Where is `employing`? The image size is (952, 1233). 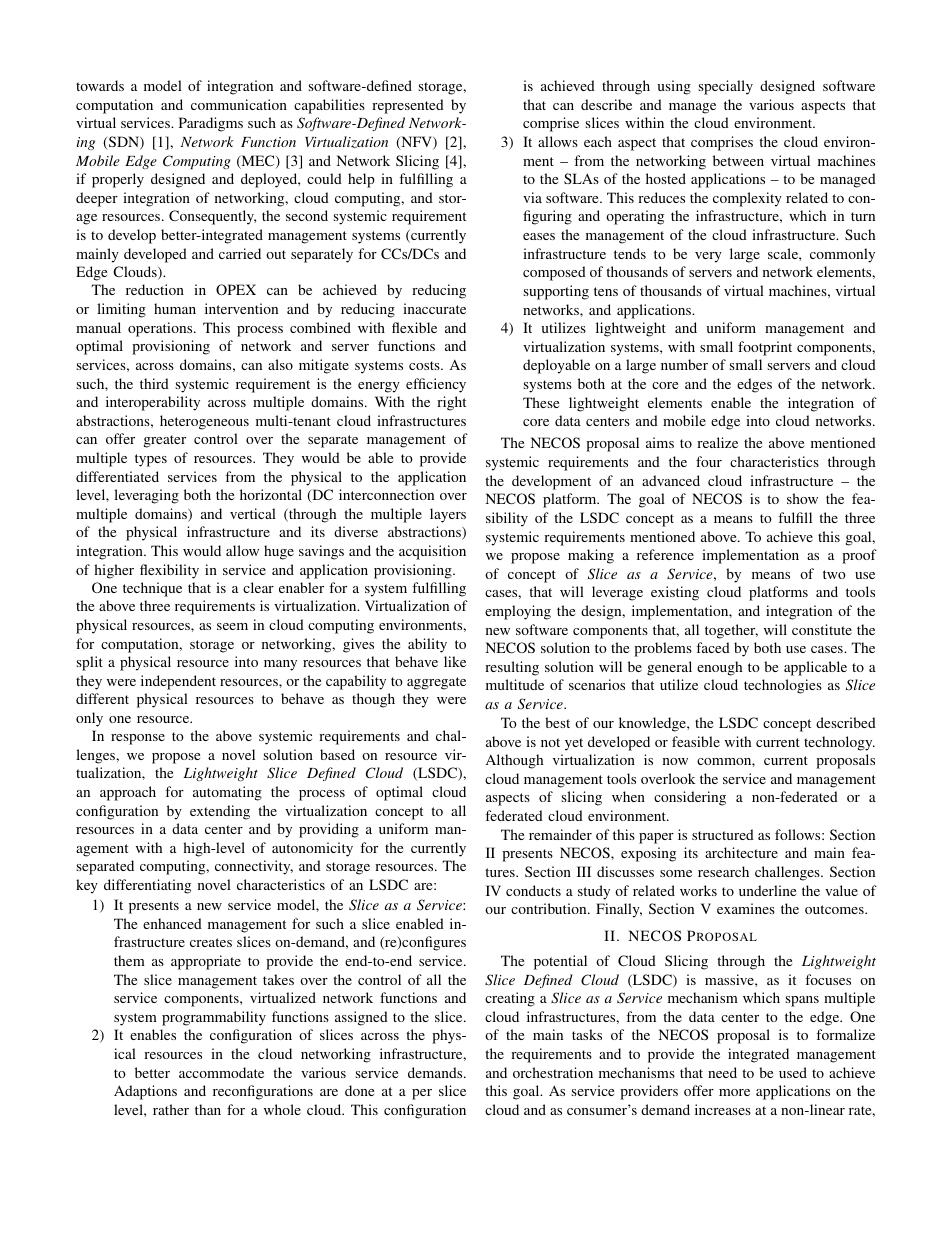
employing is located at coordinates (518, 612).
